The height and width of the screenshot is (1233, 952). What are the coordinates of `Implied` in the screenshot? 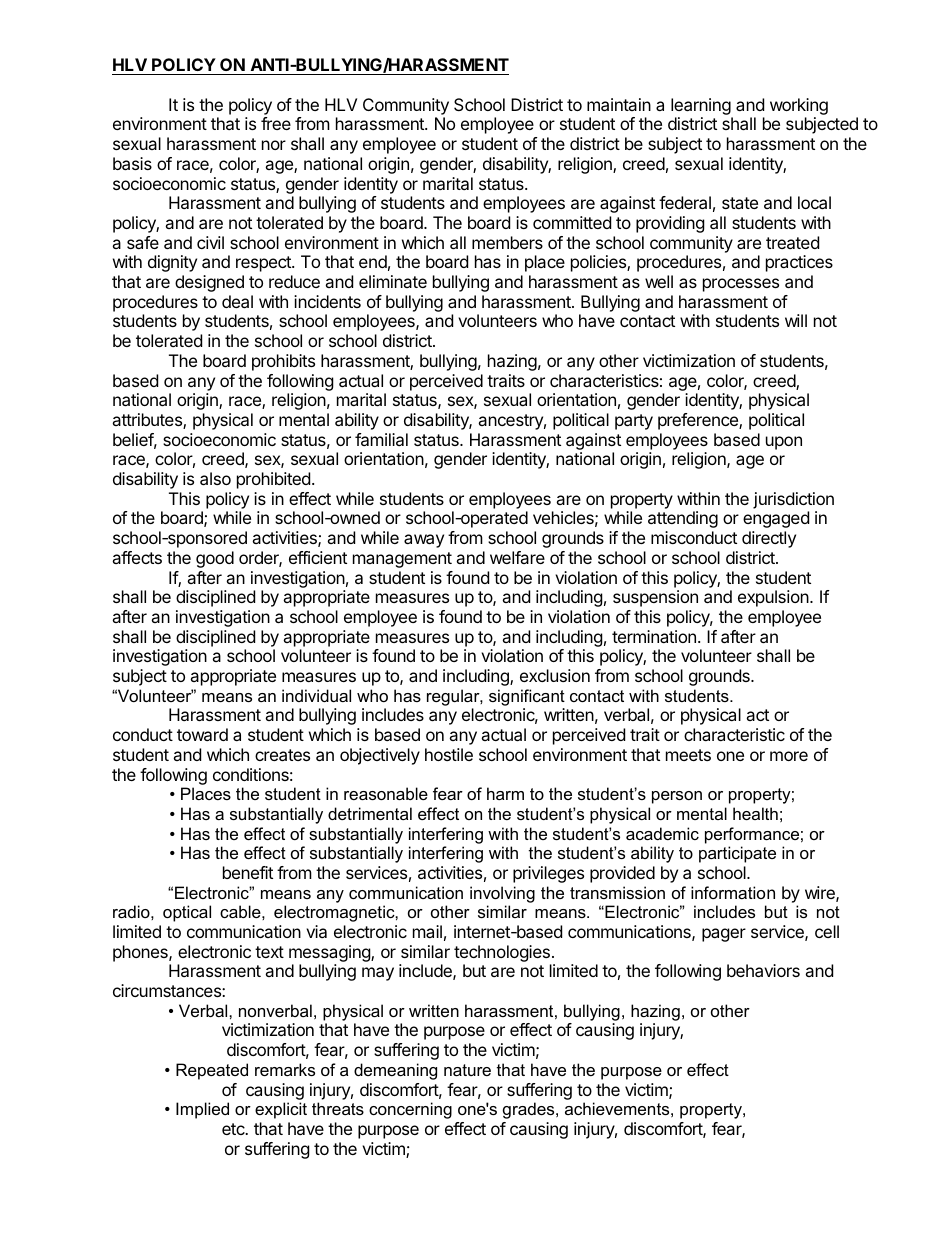 It's located at (202, 1110).
